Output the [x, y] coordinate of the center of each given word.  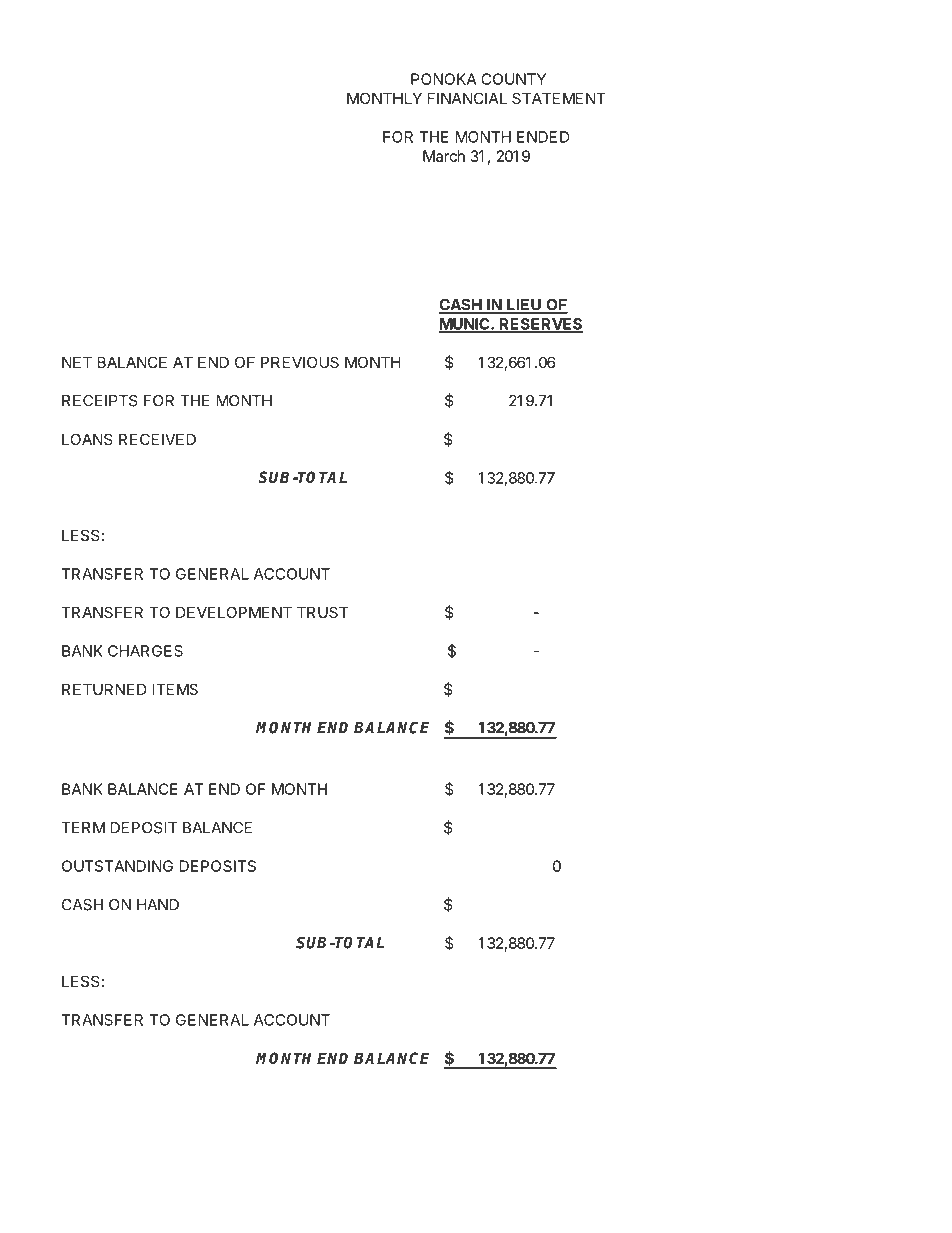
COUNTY [513, 79]
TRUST [322, 612]
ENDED [543, 137]
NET [77, 362]
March [444, 156]
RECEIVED [157, 439]
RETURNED [104, 689]
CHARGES [145, 651]
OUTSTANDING [117, 866]
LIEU [524, 306]
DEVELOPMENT [234, 612]
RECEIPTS [100, 401]
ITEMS [175, 689]
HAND [158, 905]
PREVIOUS [300, 362]
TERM [83, 828]
